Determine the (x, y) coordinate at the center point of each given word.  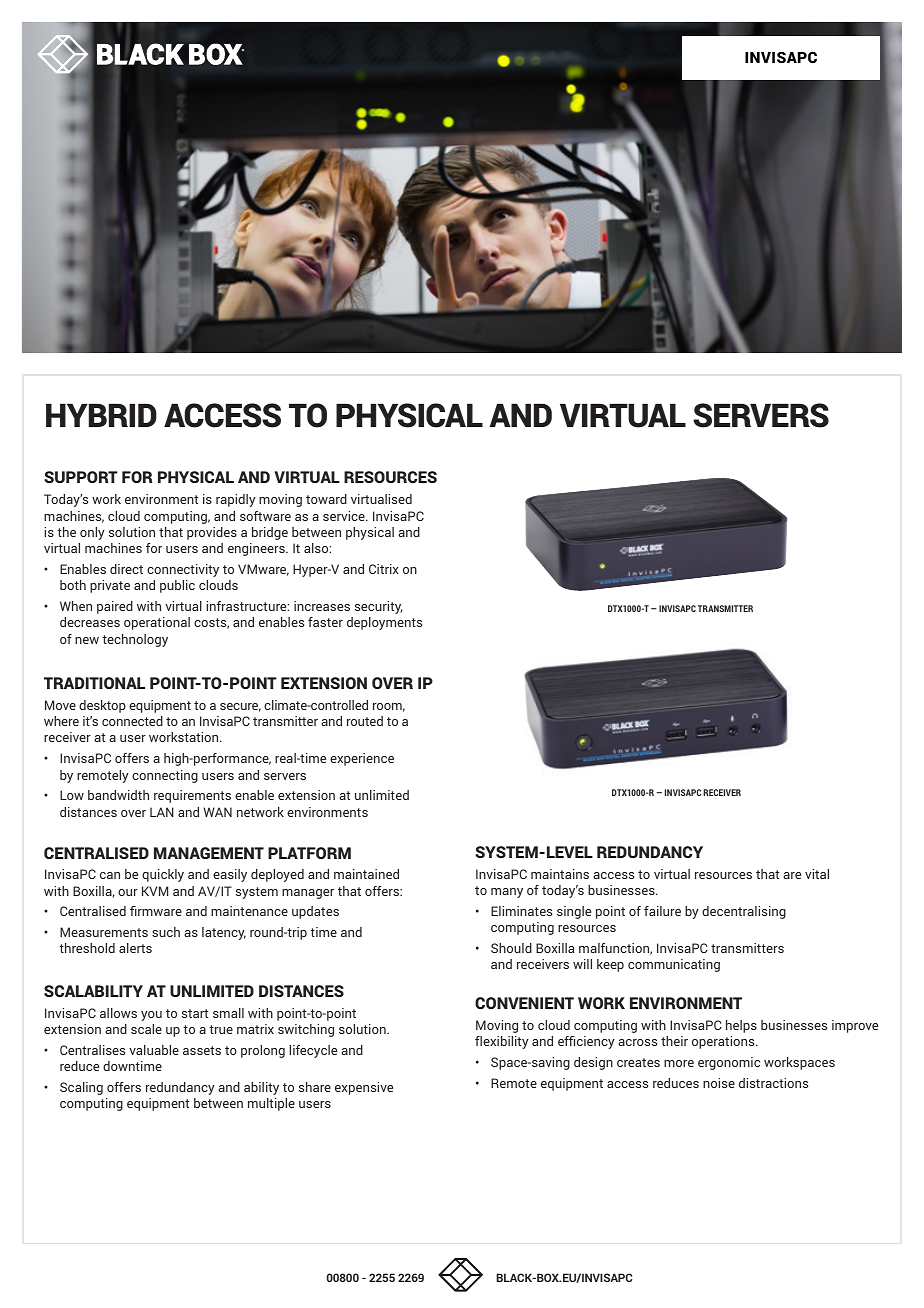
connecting (165, 776)
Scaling (81, 1088)
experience (362, 759)
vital (817, 874)
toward (326, 499)
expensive (364, 1088)
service (345, 516)
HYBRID (101, 415)
